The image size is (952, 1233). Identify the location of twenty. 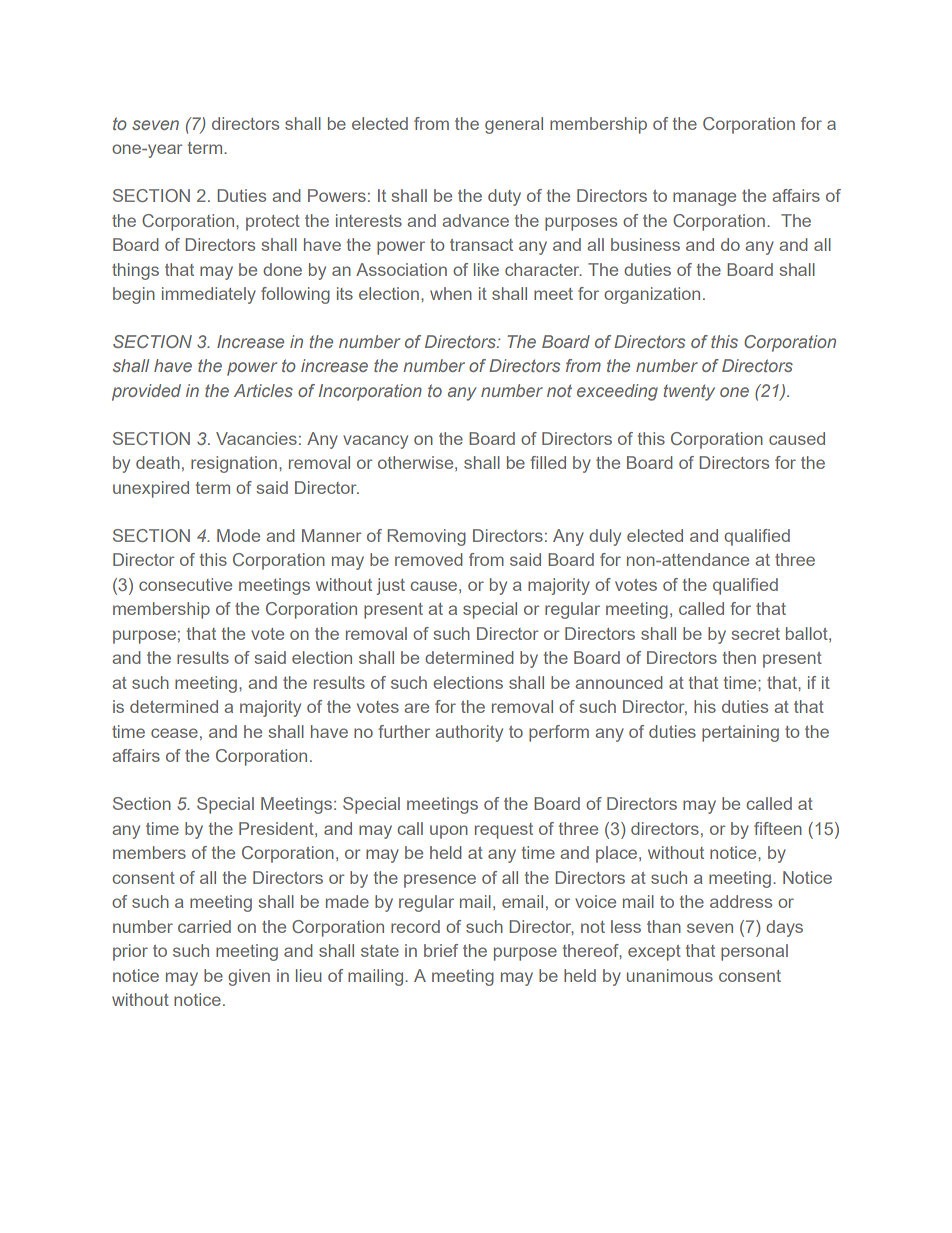
(689, 392).
